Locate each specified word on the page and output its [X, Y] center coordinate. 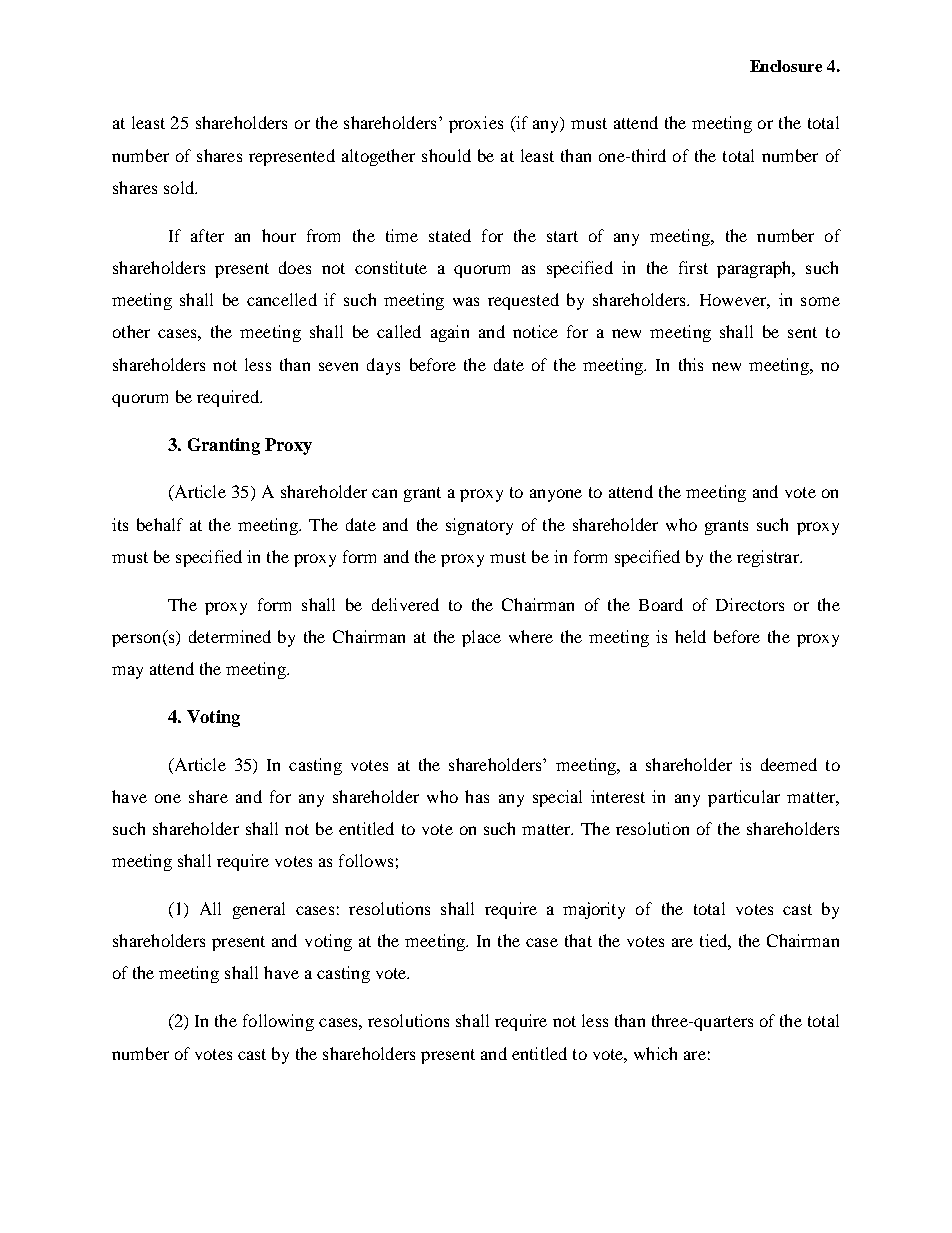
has [477, 796]
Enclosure [786, 66]
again [450, 333]
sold [180, 187]
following [278, 1022]
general [259, 910]
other [131, 331]
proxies [476, 124]
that [578, 940]
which [655, 1053]
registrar [769, 558]
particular [744, 798]
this [691, 364]
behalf [160, 524]
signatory [479, 526]
